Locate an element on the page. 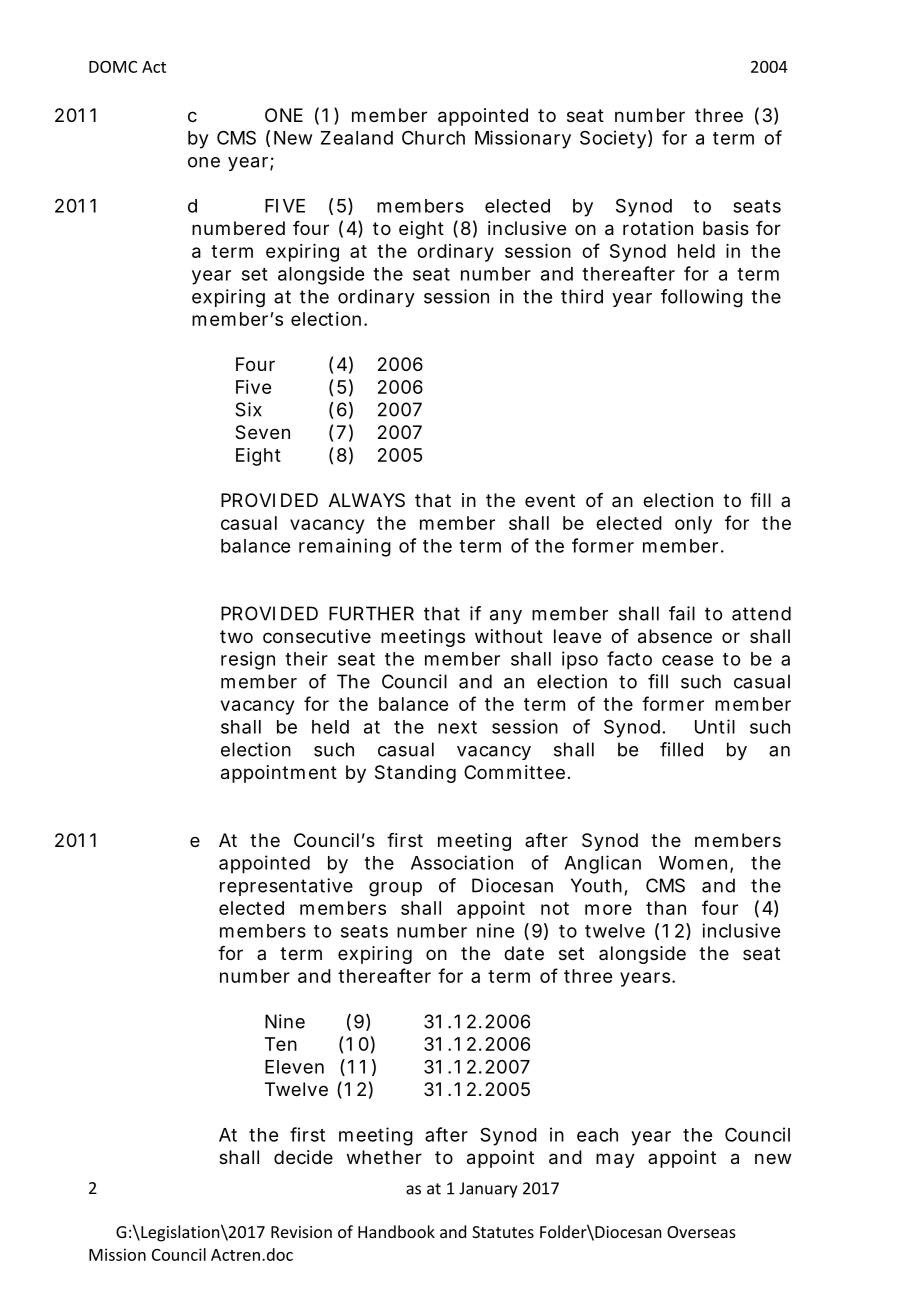 This image has width=924, height=1308. Revision is located at coordinates (301, 1232).
